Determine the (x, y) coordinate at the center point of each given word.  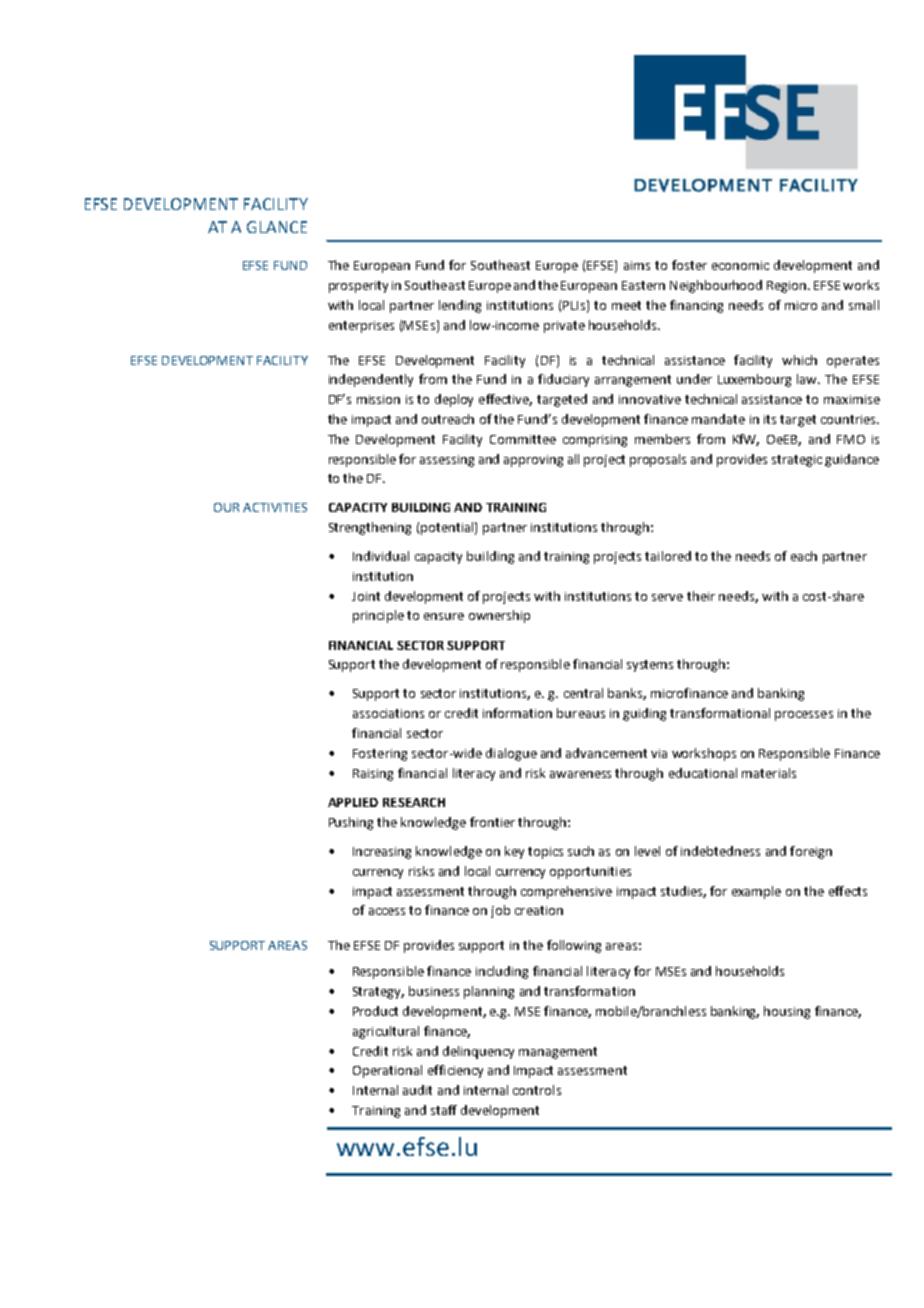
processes (804, 716)
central (583, 693)
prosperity (358, 287)
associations (388, 713)
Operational (387, 1071)
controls (537, 1090)
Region (788, 287)
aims (637, 265)
